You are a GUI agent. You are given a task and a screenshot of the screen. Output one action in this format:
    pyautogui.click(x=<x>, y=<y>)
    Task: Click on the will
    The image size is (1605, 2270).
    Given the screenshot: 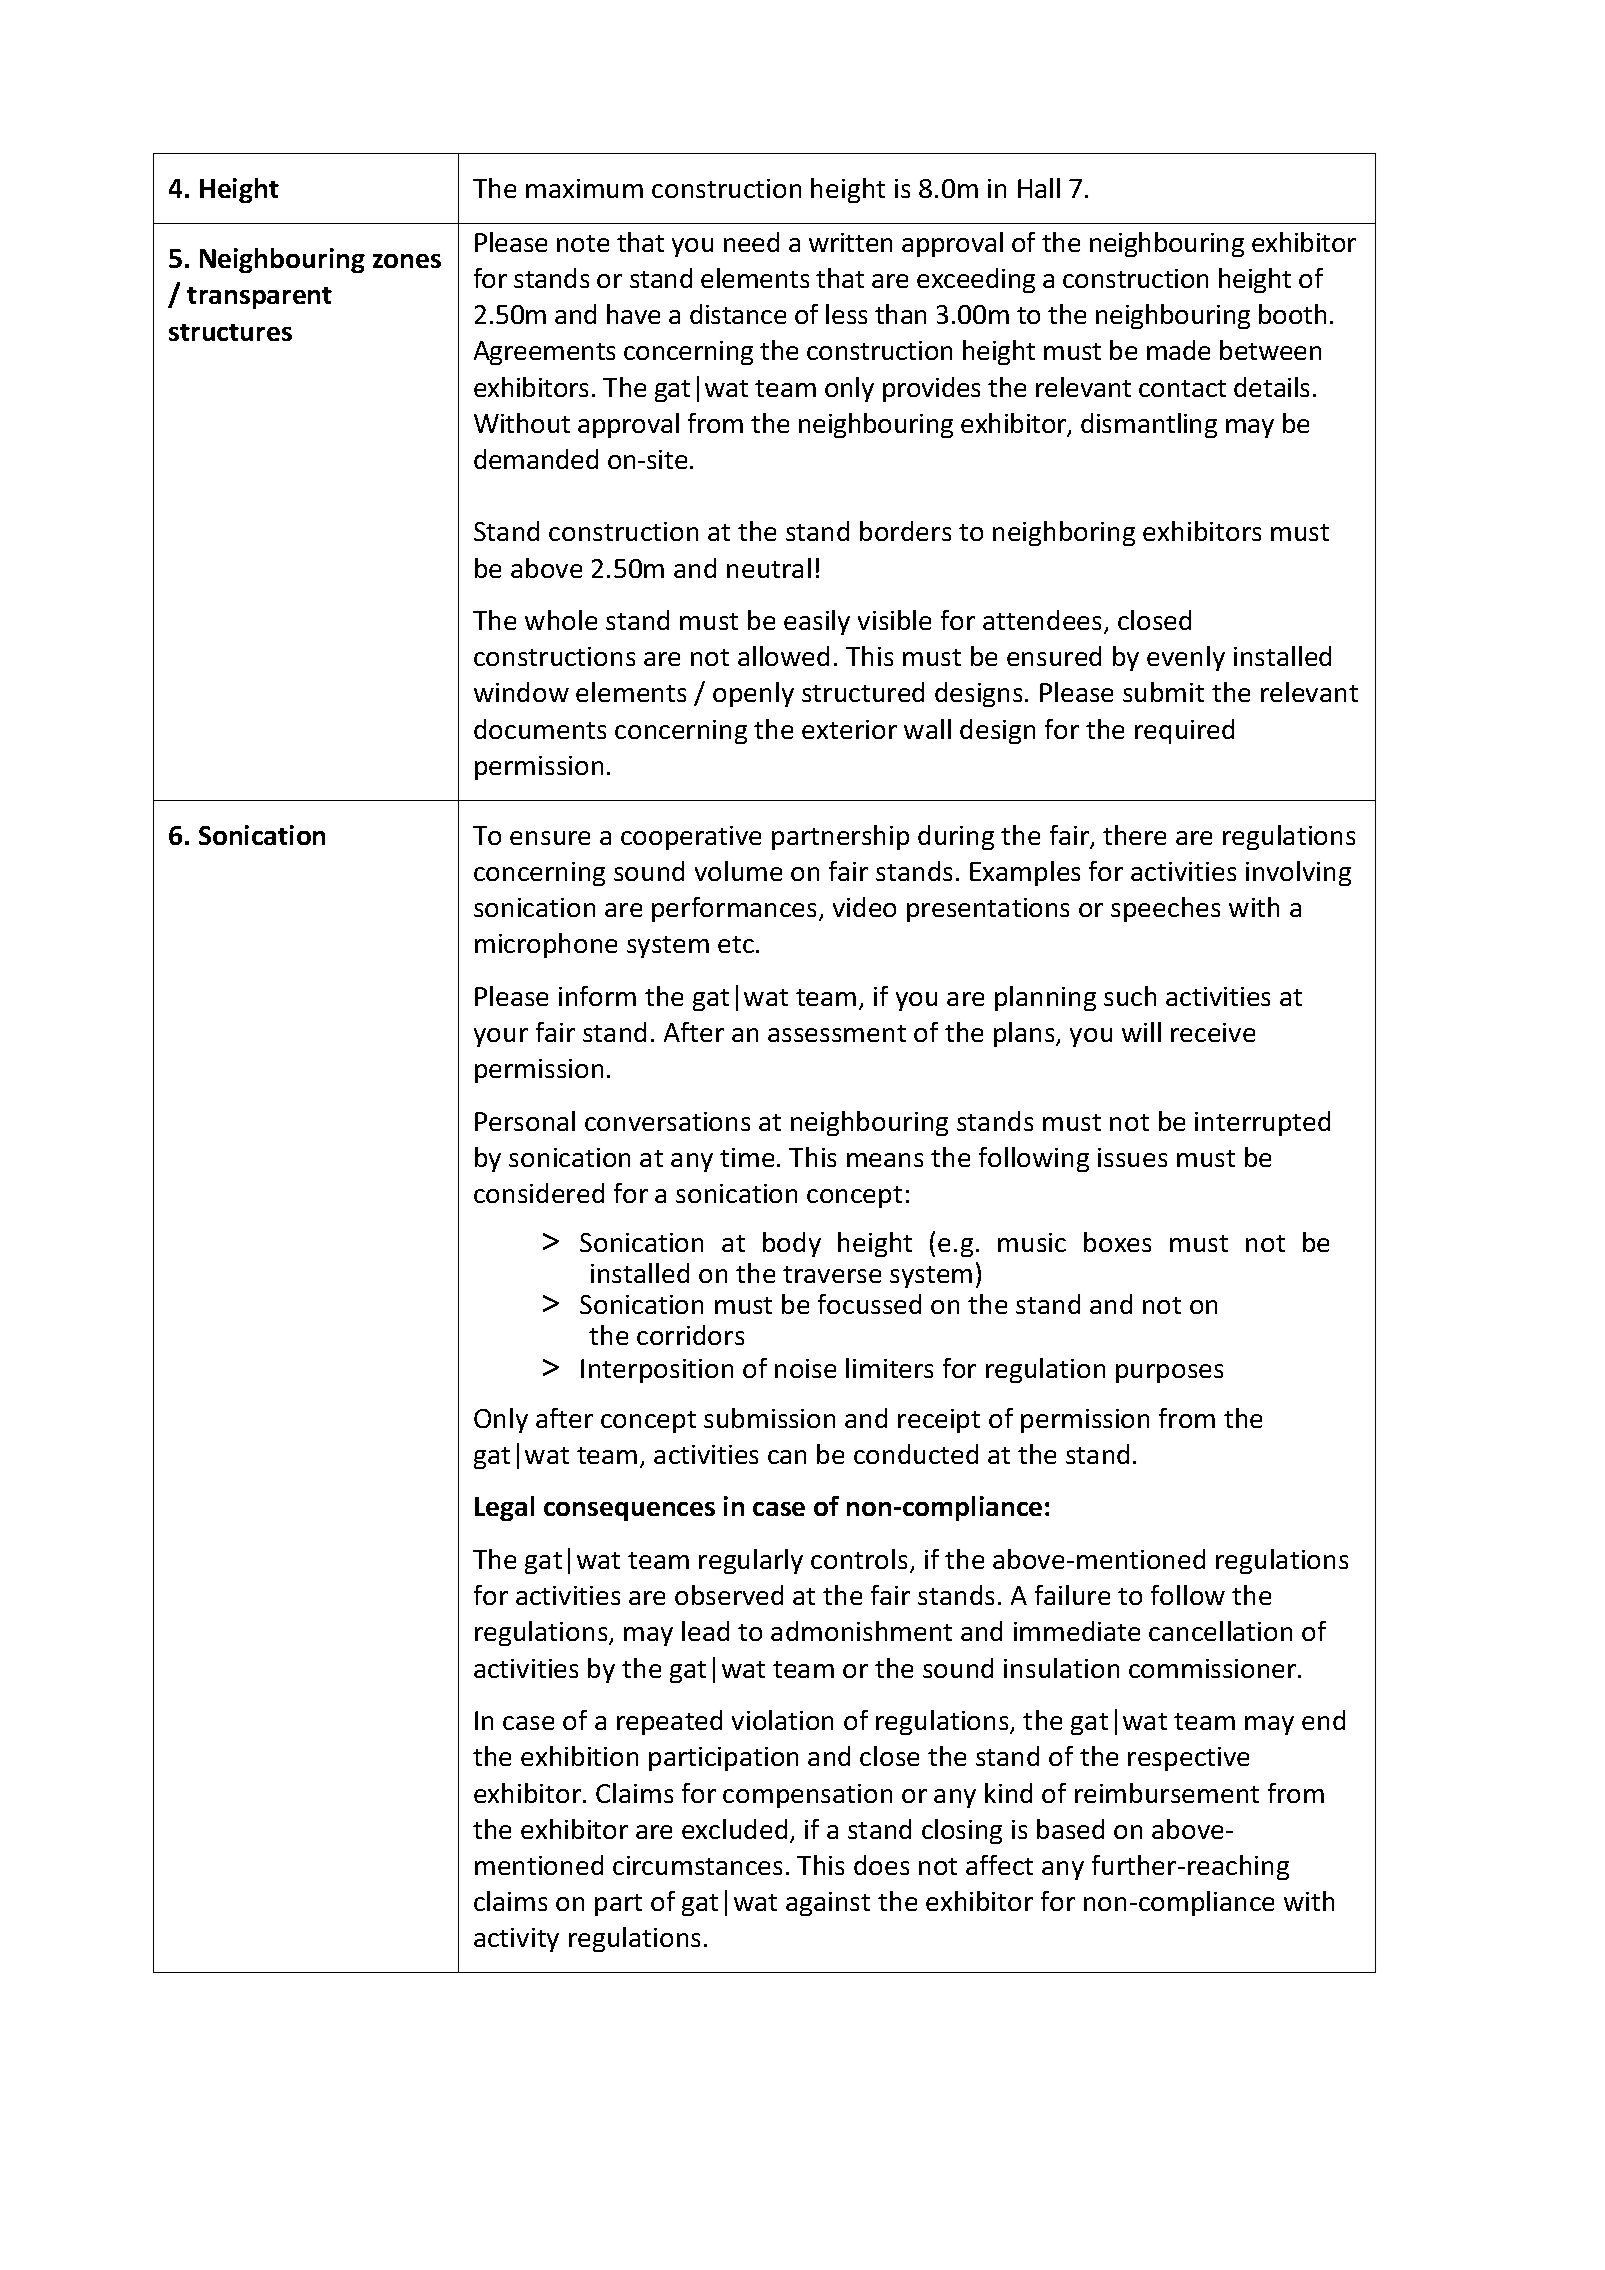 What is the action you would take?
    pyautogui.click(x=1141, y=1032)
